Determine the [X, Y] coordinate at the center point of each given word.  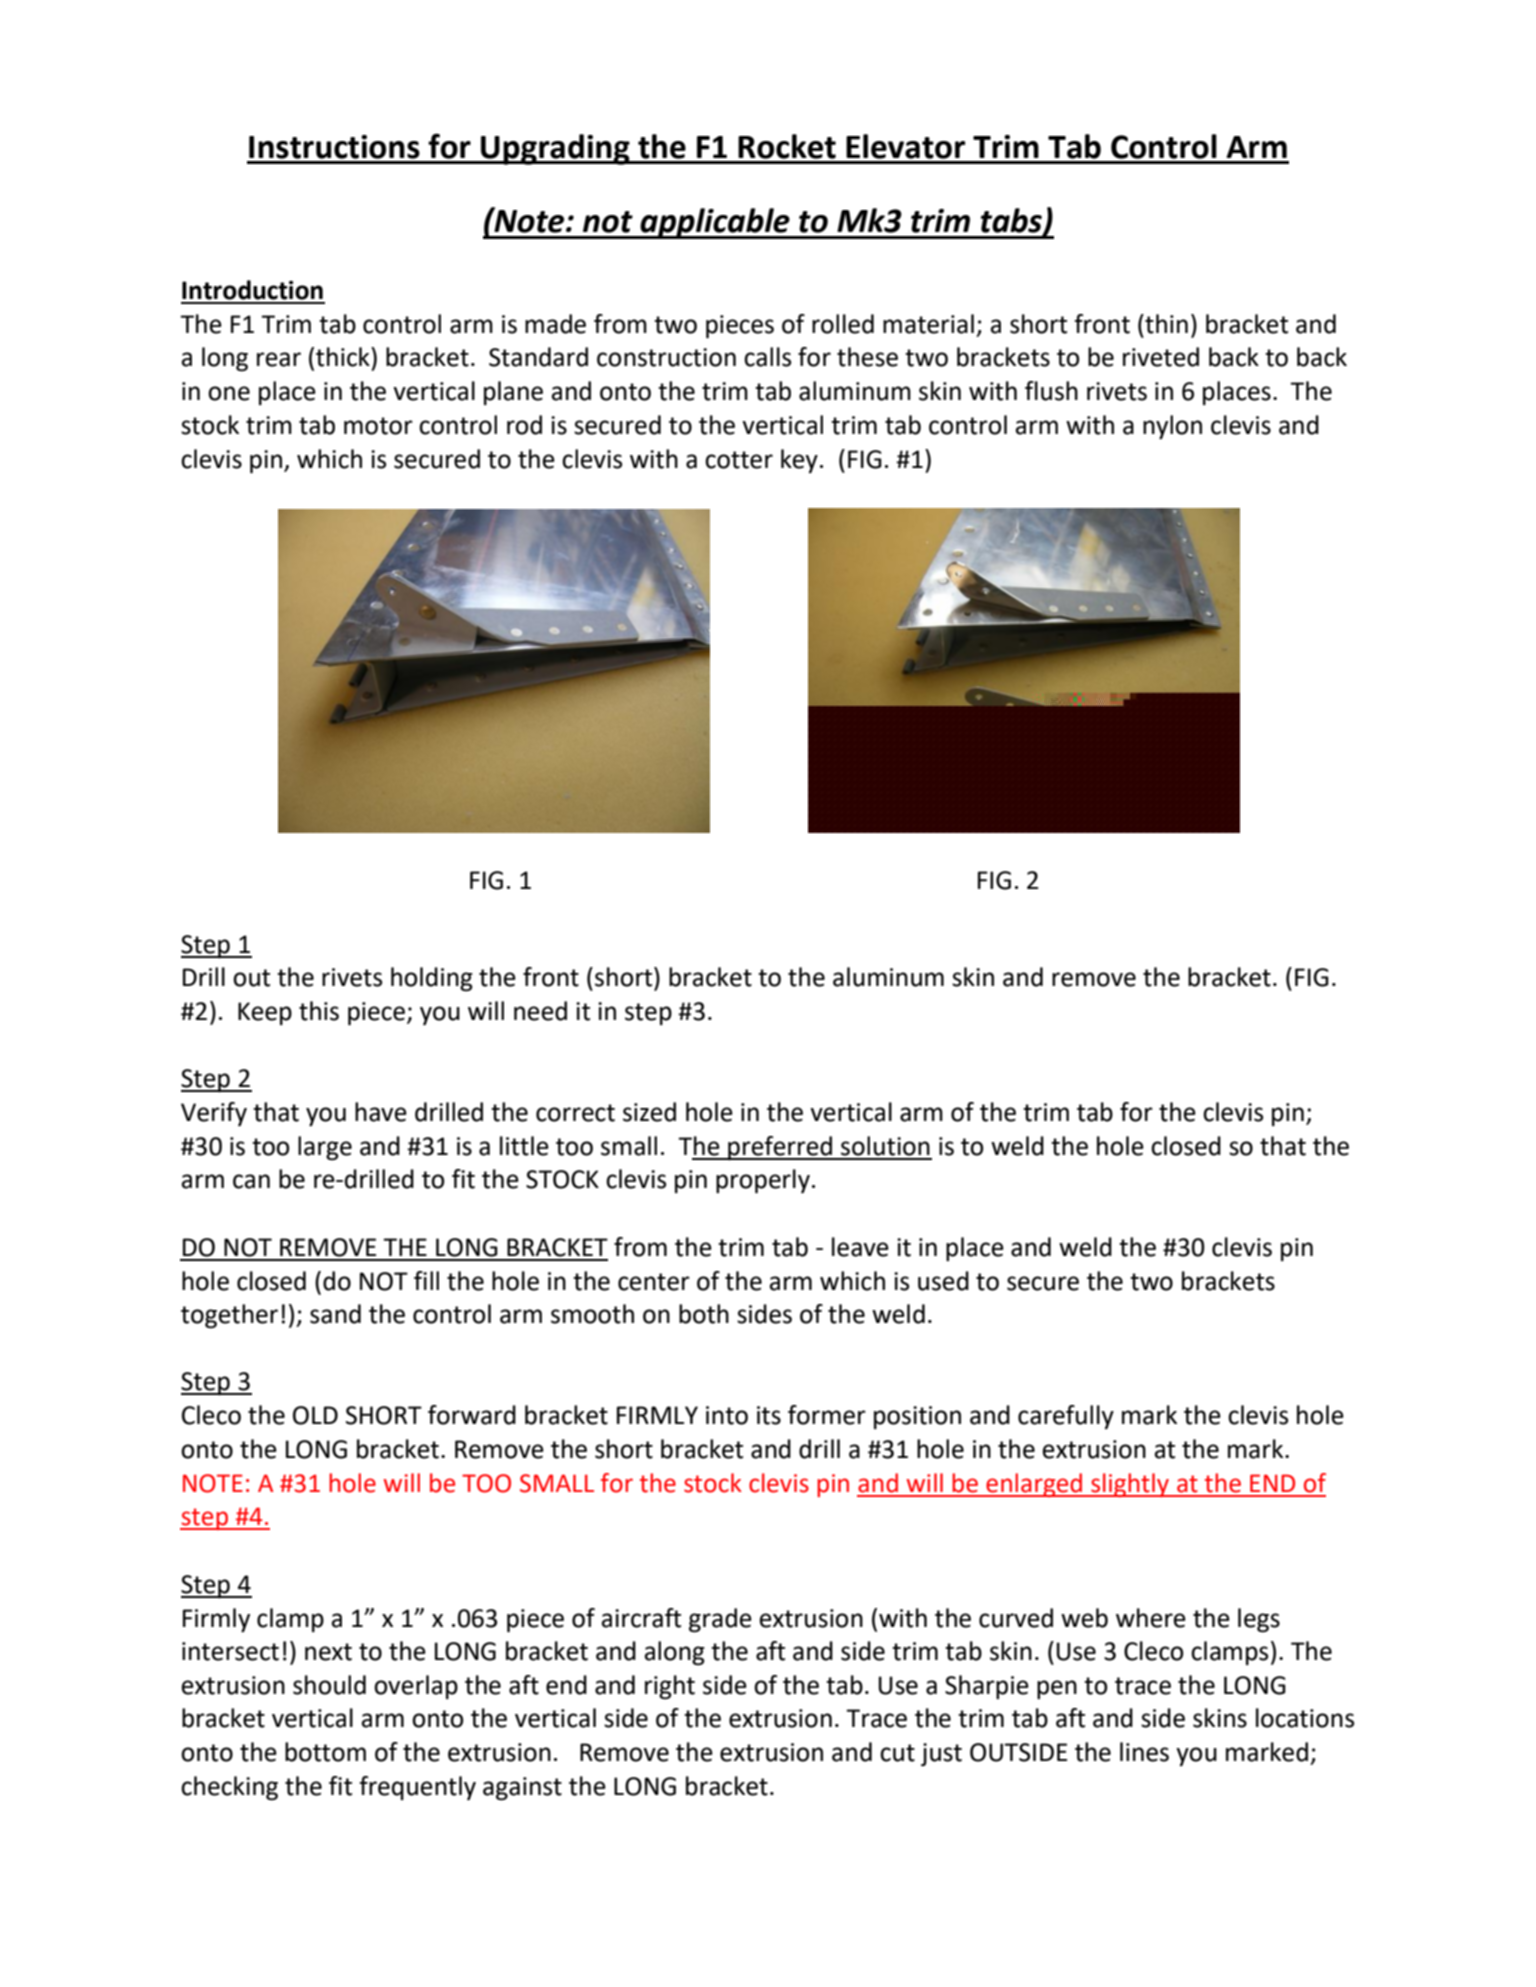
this [319, 1011]
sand [335, 1314]
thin [1165, 324]
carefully [1066, 1417]
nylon [1172, 427]
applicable [715, 223]
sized [649, 1112]
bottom [325, 1752]
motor [378, 426]
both [704, 1314]
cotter [739, 460]
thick [344, 357]
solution [885, 1146]
